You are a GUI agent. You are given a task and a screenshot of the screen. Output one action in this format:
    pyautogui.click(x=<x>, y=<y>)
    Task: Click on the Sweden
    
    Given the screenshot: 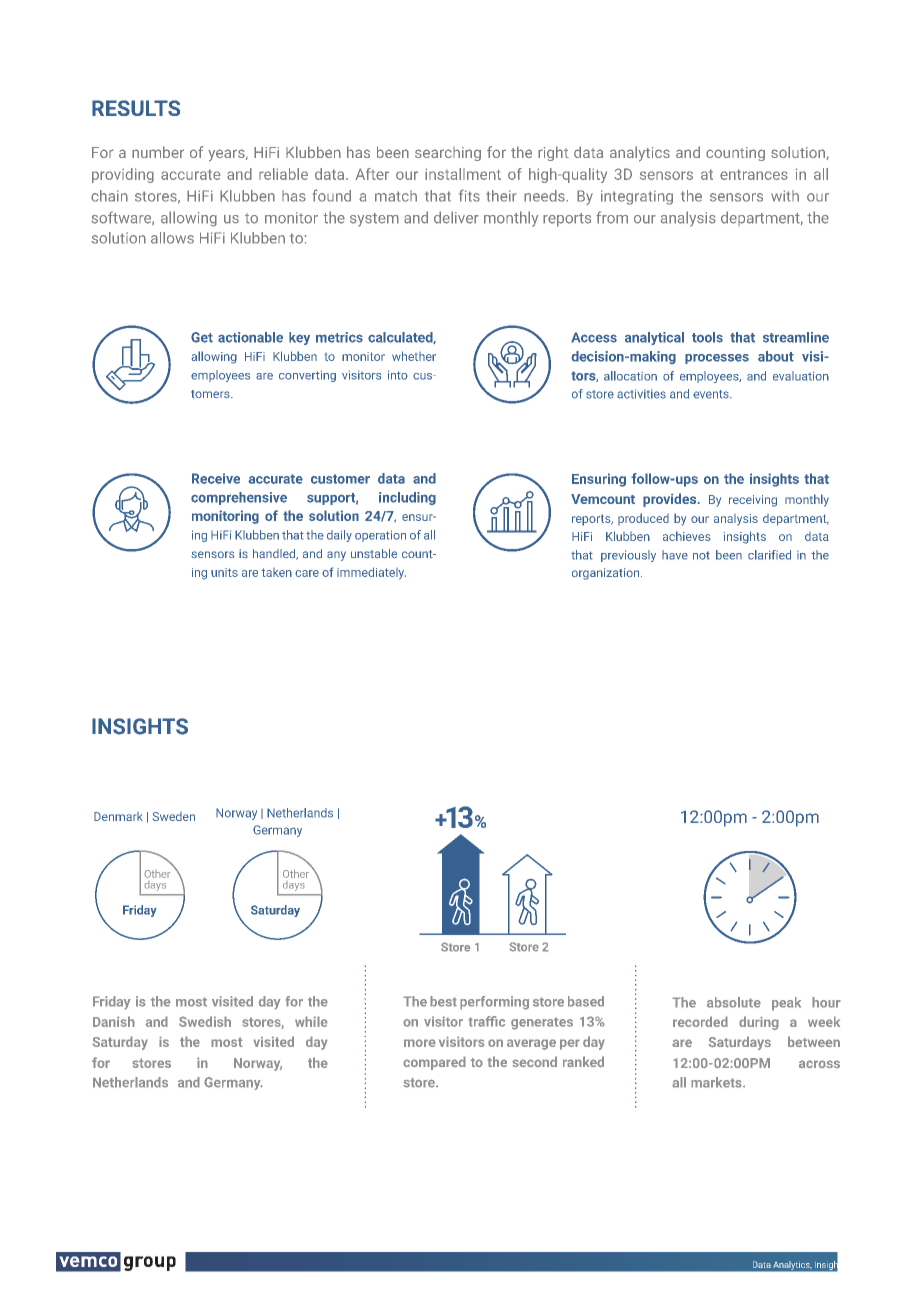 What is the action you would take?
    pyautogui.click(x=174, y=816)
